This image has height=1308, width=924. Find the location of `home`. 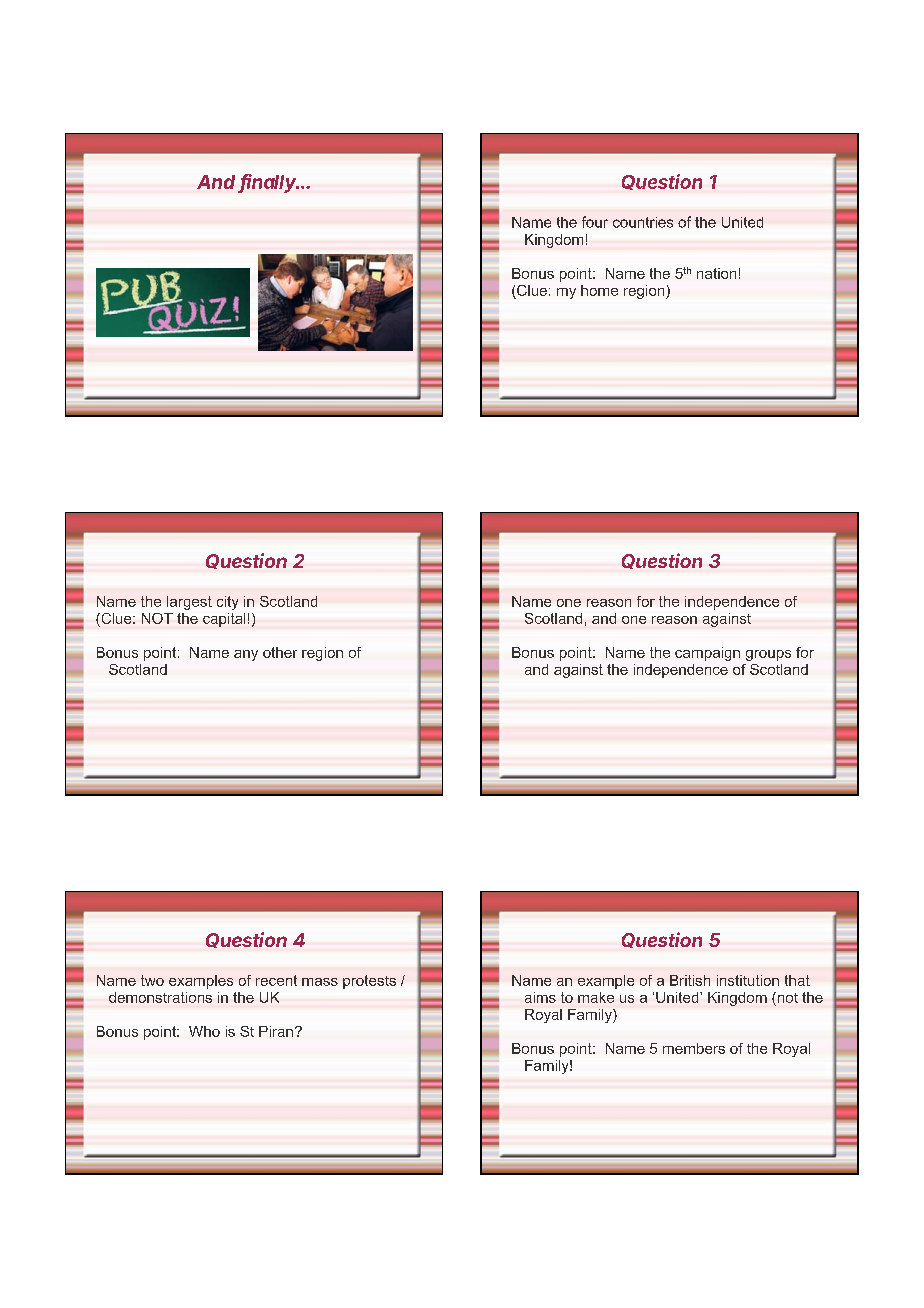

home is located at coordinates (599, 290).
